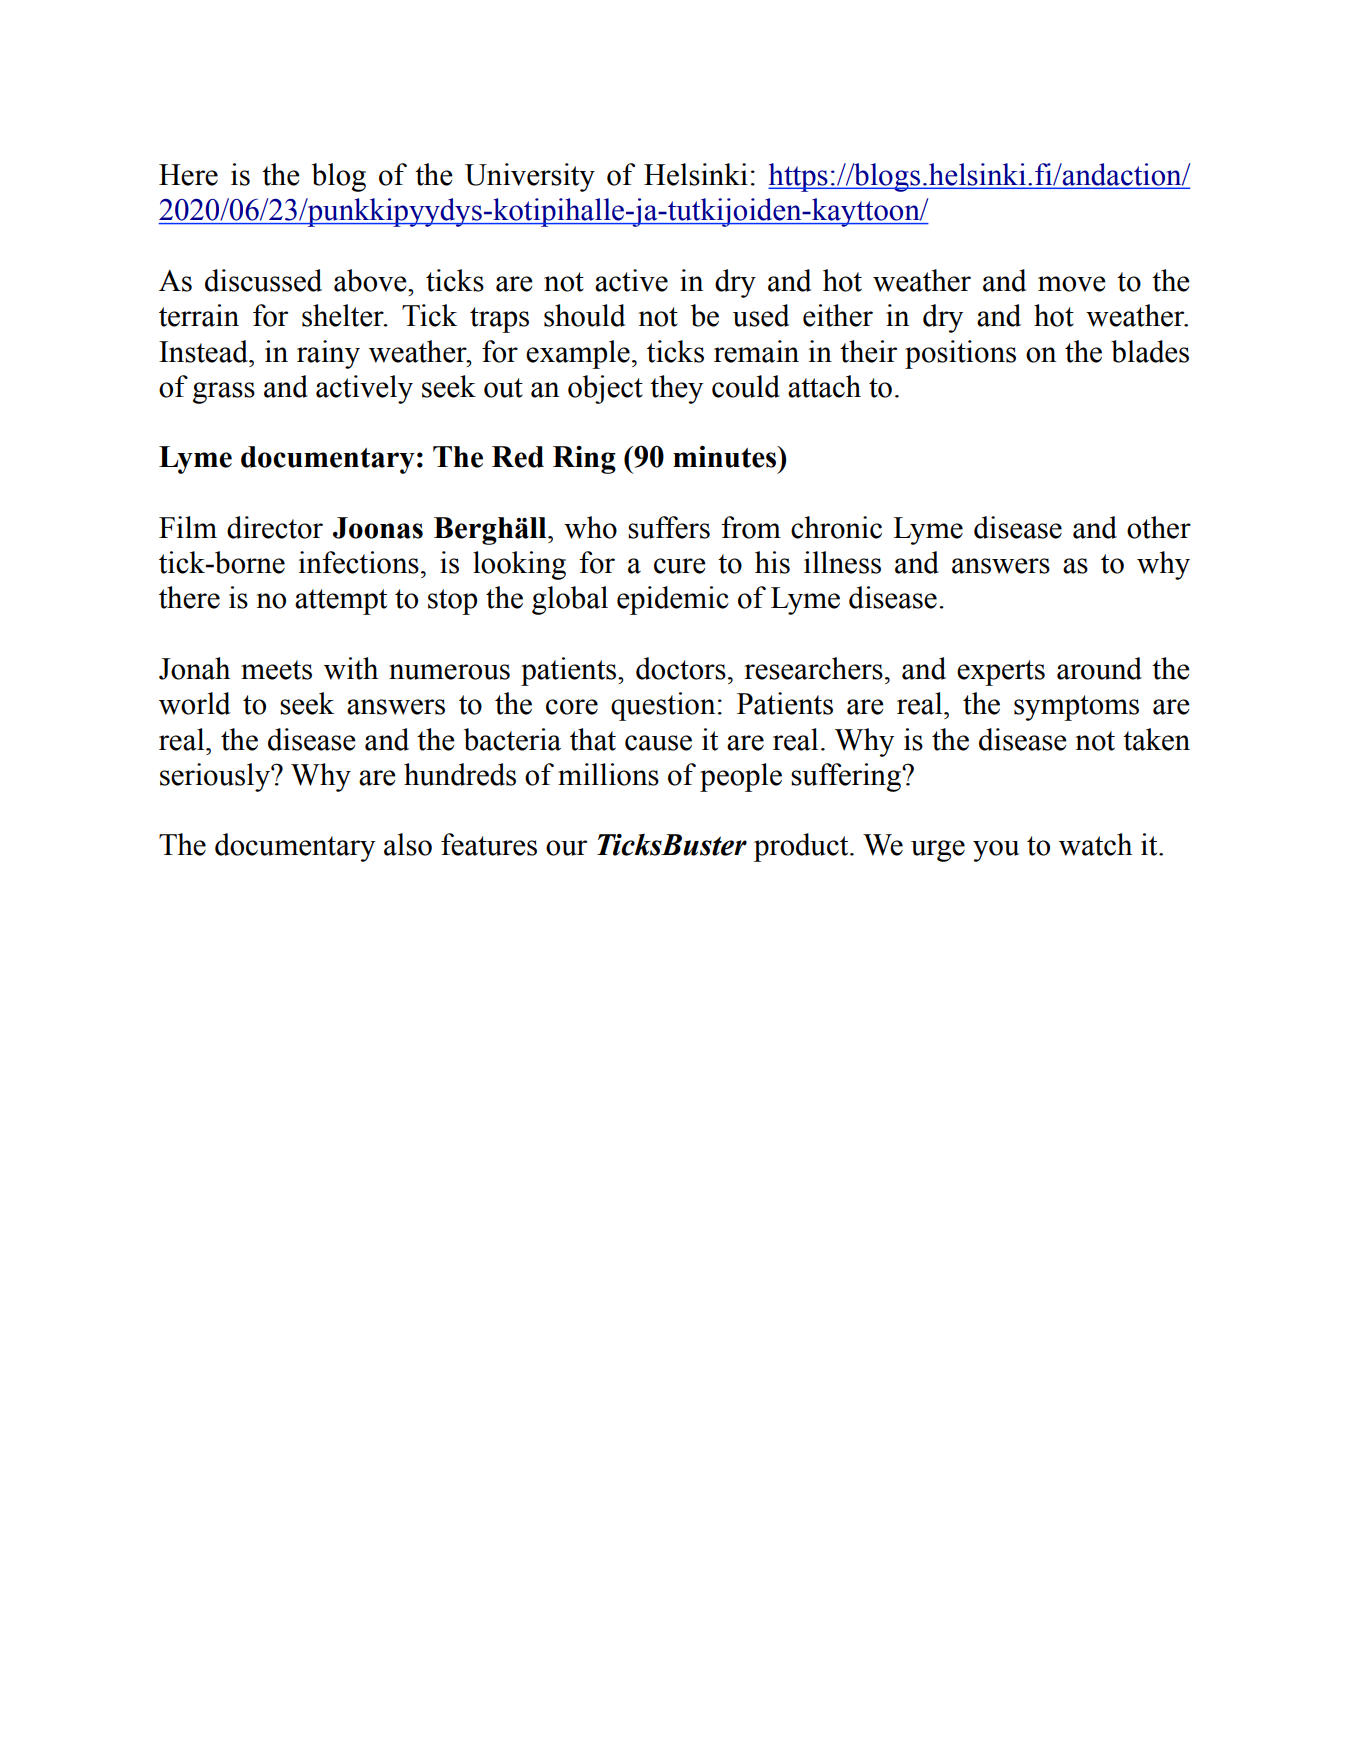 The image size is (1349, 1746). I want to click on other, so click(1159, 527).
